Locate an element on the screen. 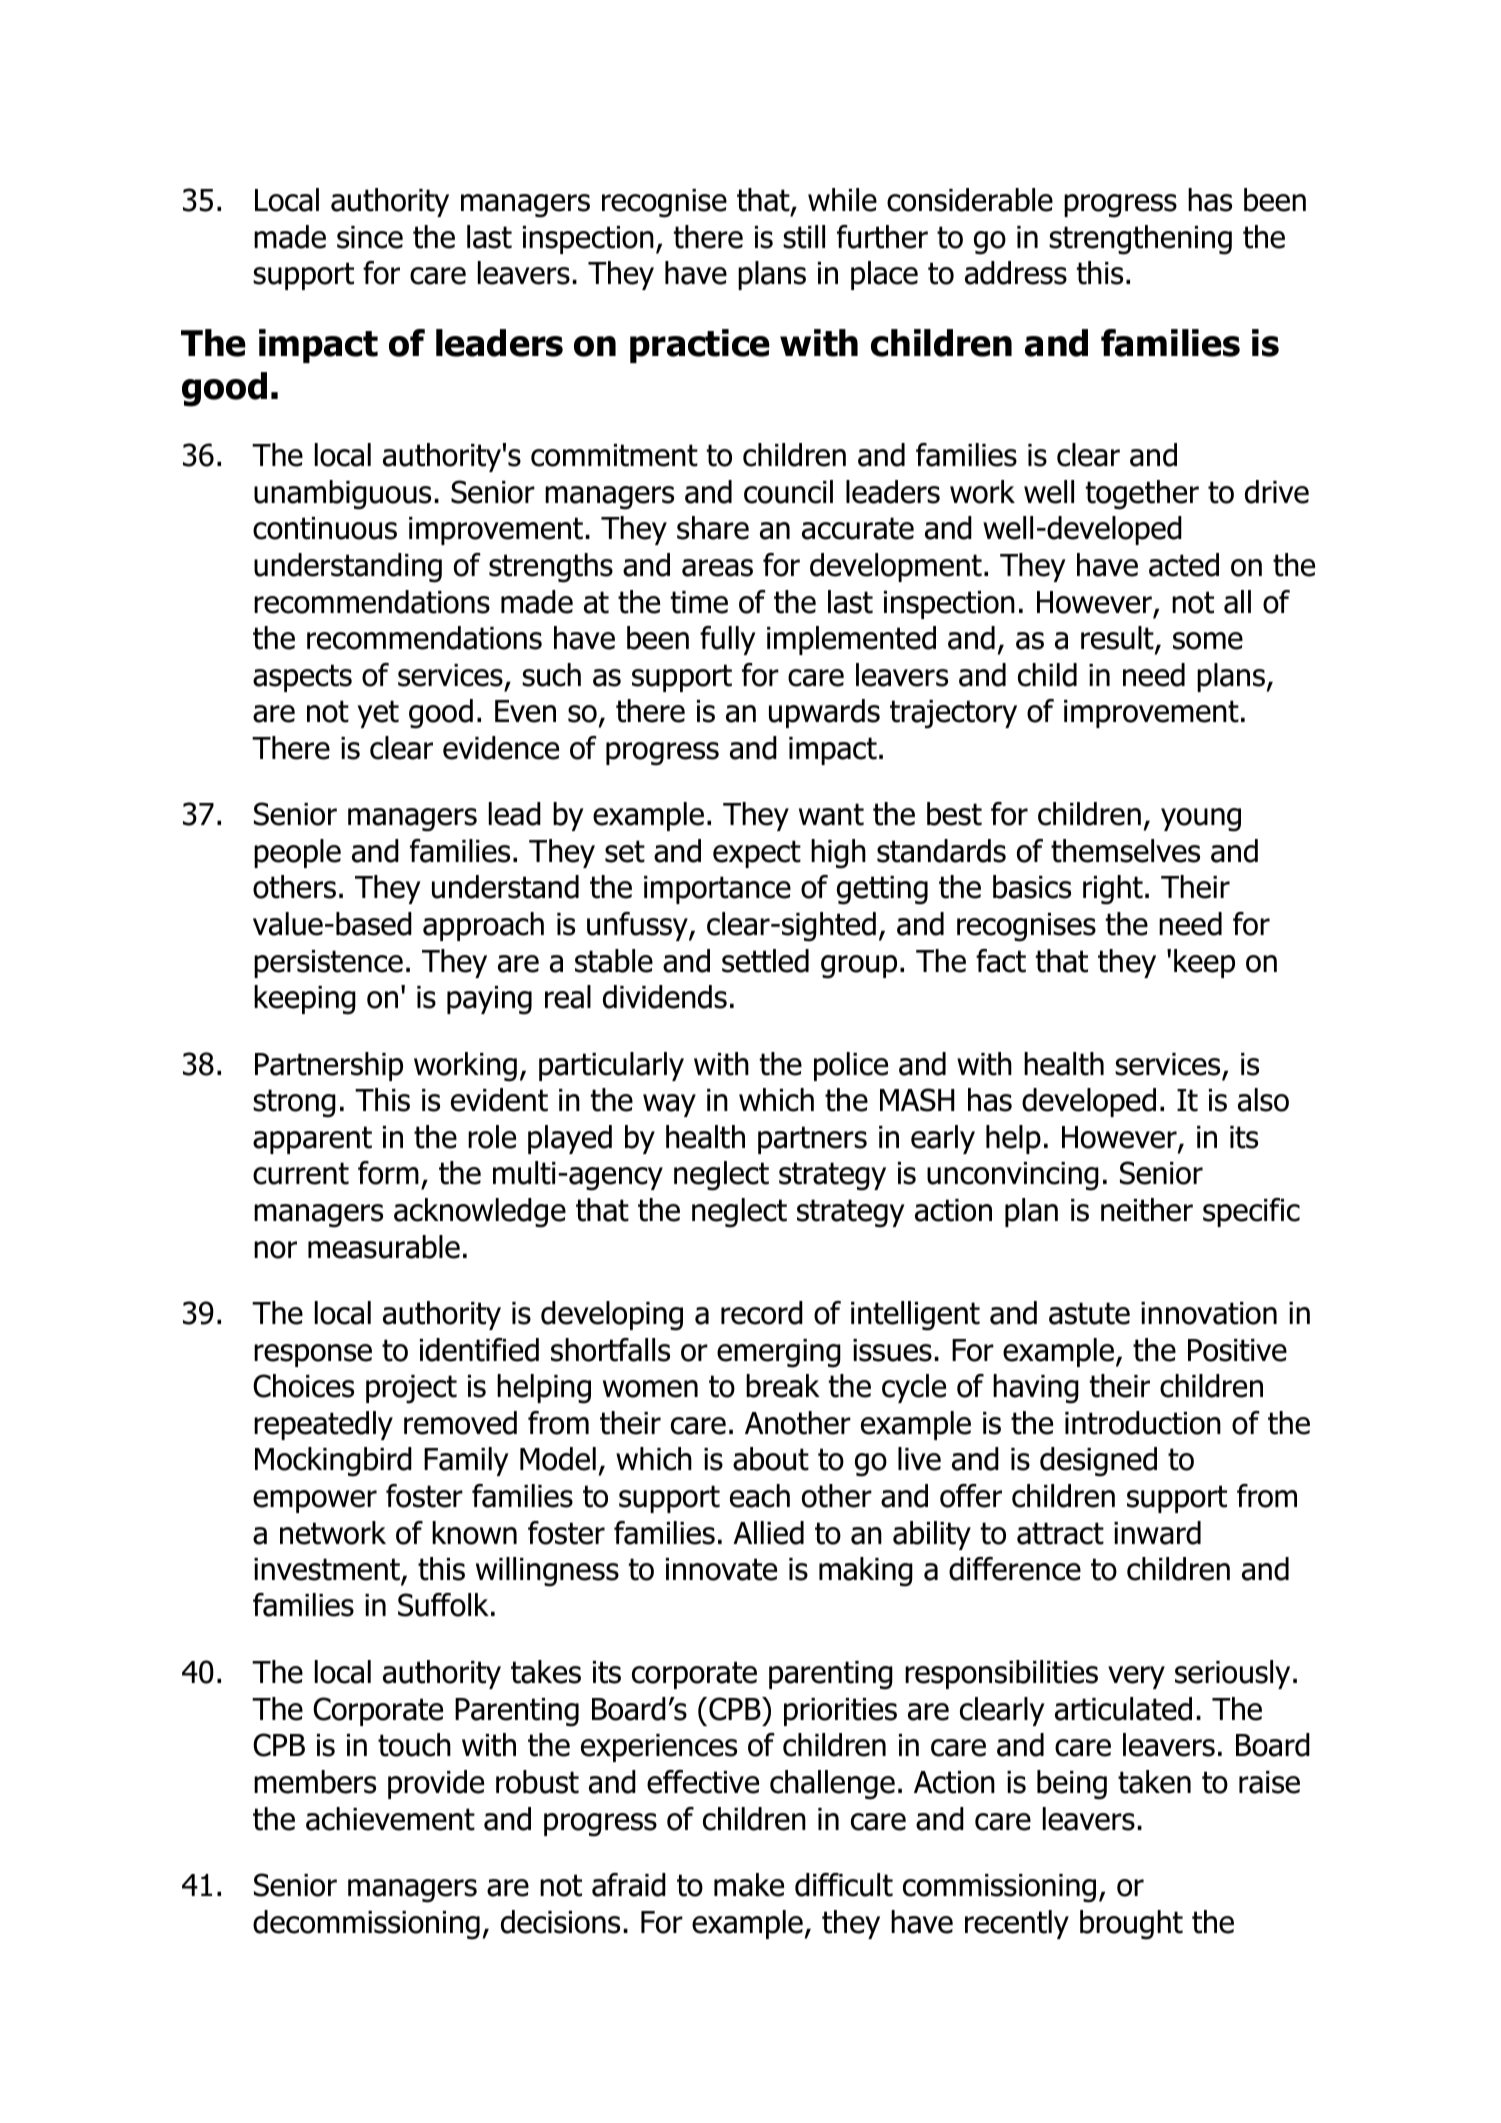  want is located at coordinates (831, 814).
